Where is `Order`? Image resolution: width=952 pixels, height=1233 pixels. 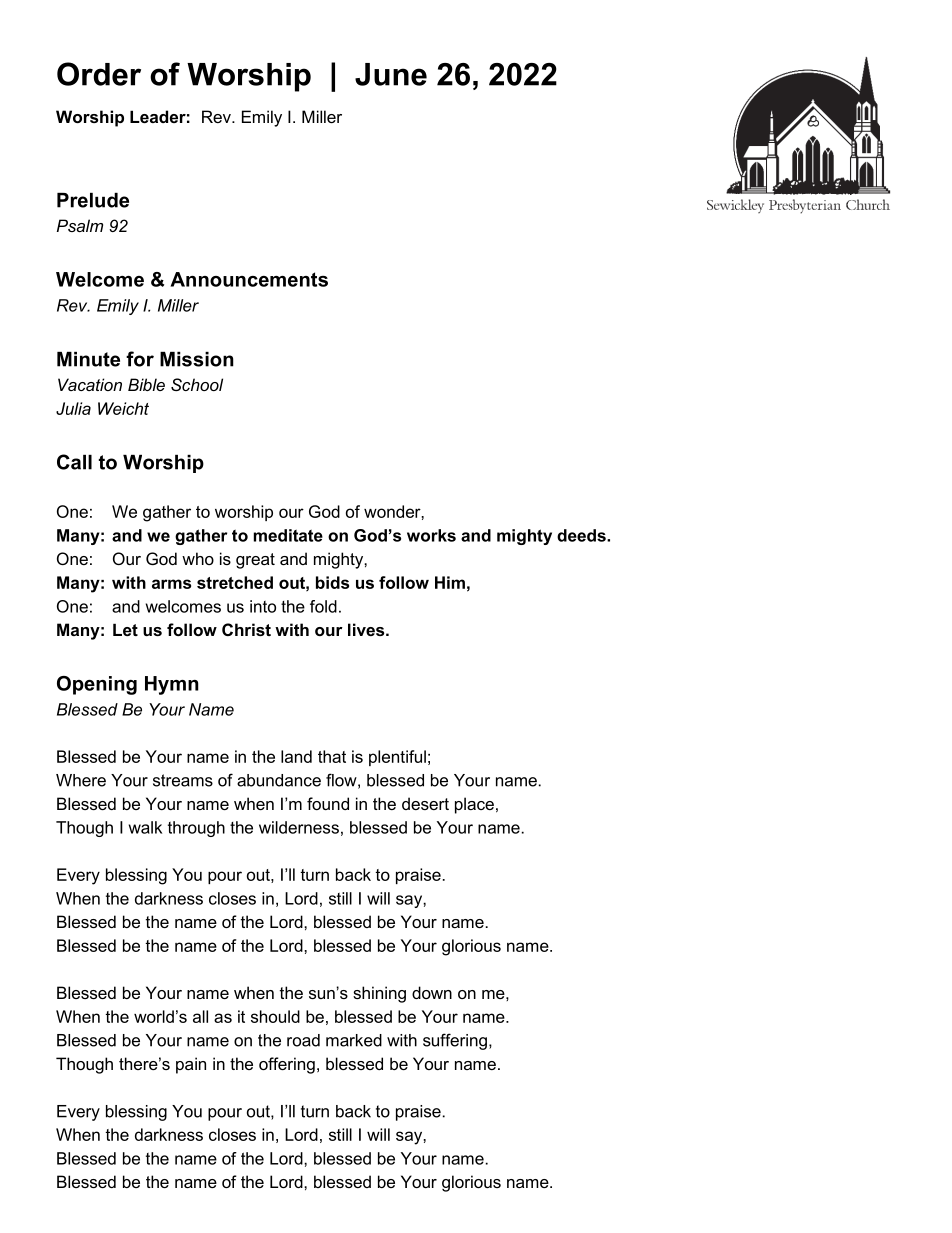 Order is located at coordinates (99, 74).
